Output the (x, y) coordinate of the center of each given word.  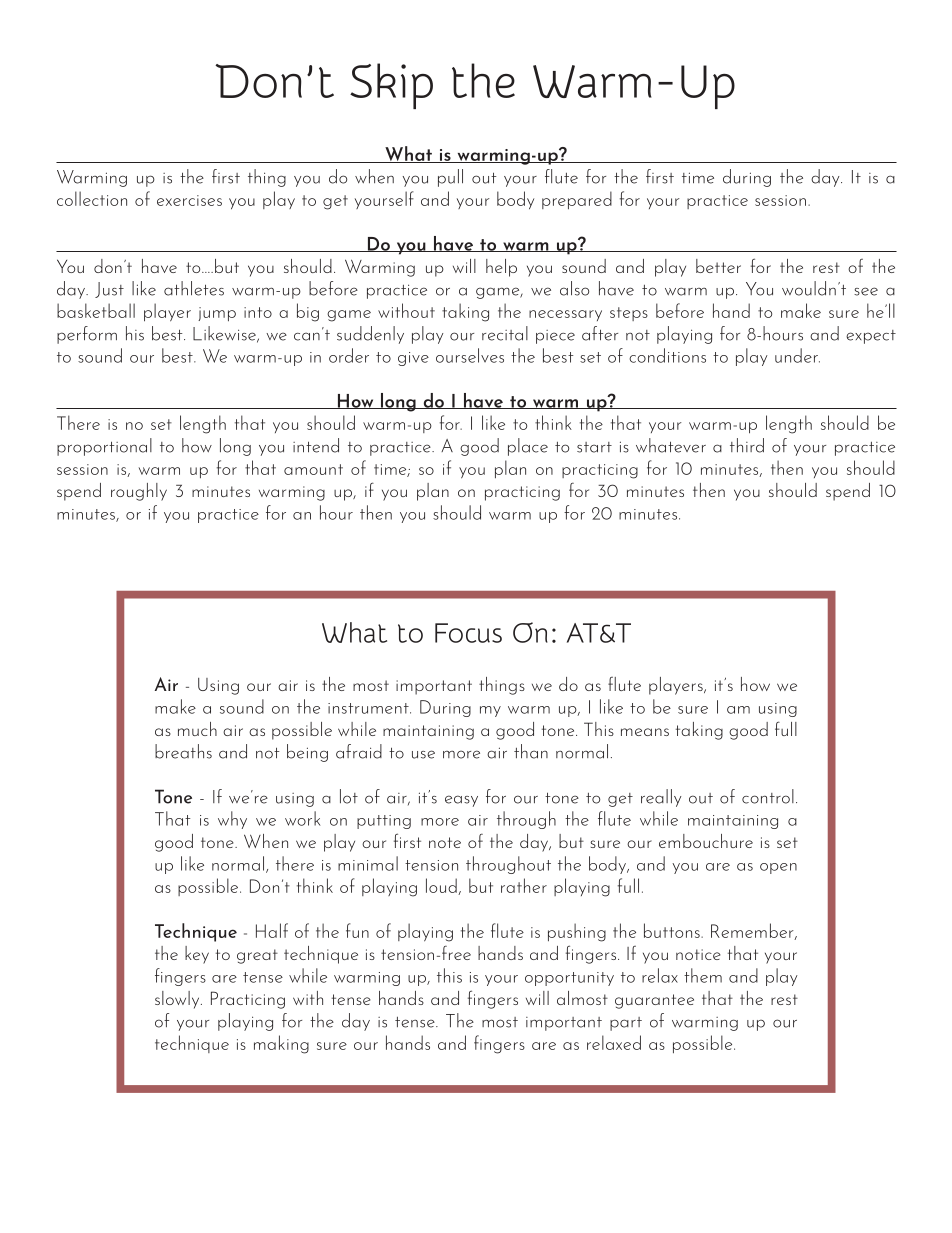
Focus (468, 633)
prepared (577, 200)
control (768, 796)
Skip (391, 86)
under (797, 355)
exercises (189, 200)
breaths (183, 751)
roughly (139, 492)
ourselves (470, 355)
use (423, 754)
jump (217, 314)
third (747, 445)
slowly (178, 1000)
